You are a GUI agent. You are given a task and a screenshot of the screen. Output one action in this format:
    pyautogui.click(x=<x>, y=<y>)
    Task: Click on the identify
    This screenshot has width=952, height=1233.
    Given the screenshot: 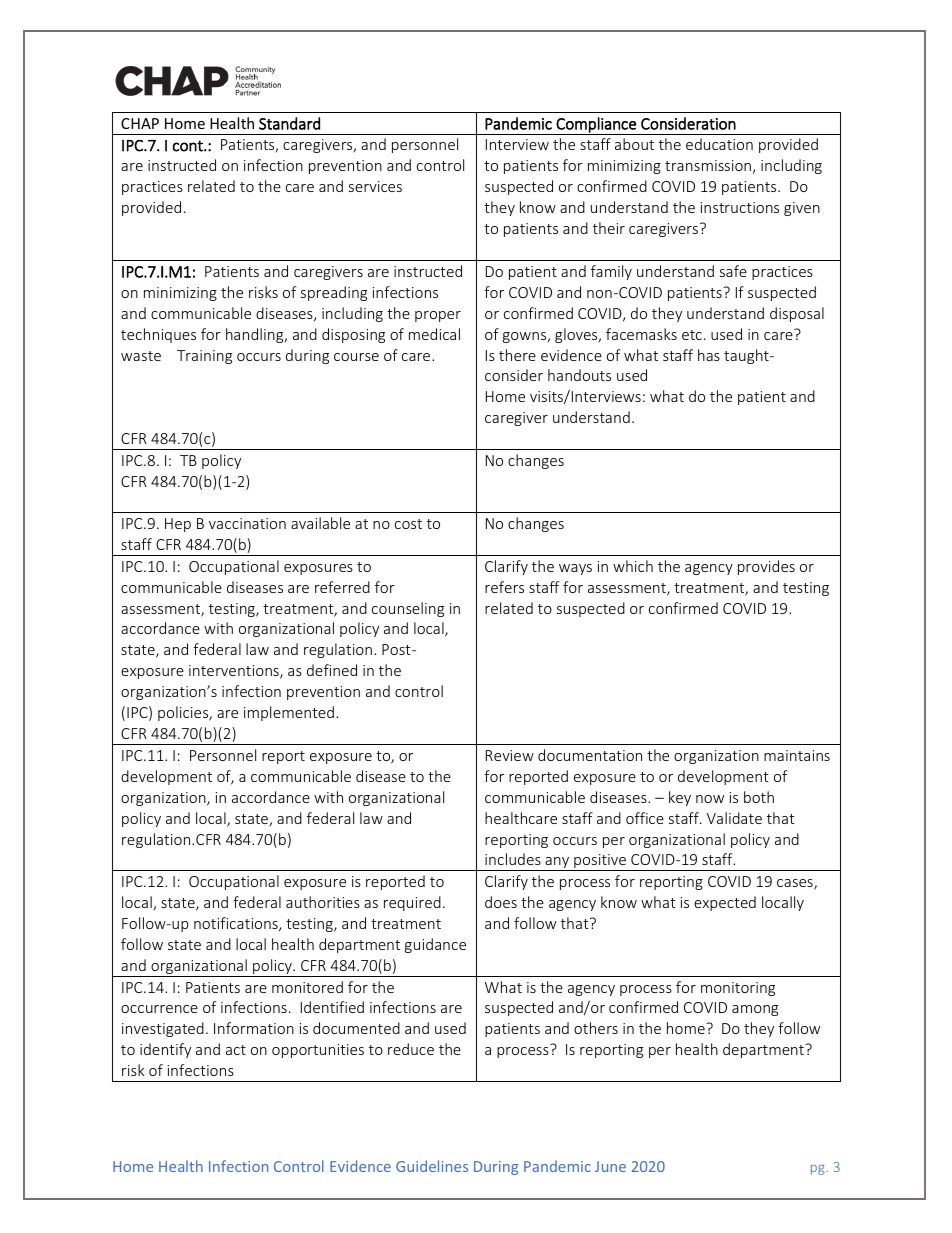 What is the action you would take?
    pyautogui.click(x=165, y=1050)
